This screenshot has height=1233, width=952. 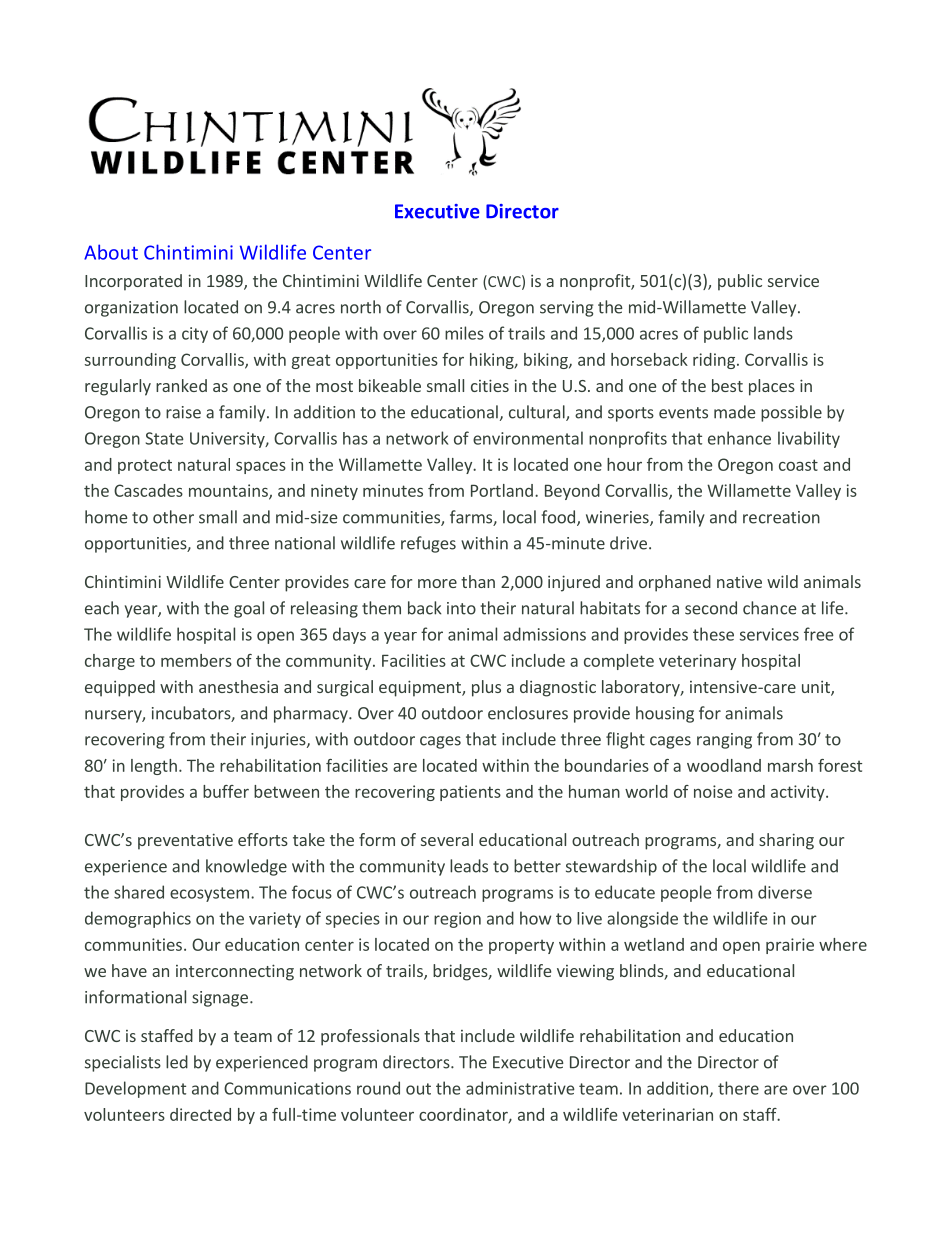 What do you see at coordinates (464, 333) in the screenshot?
I see `miles` at bounding box center [464, 333].
